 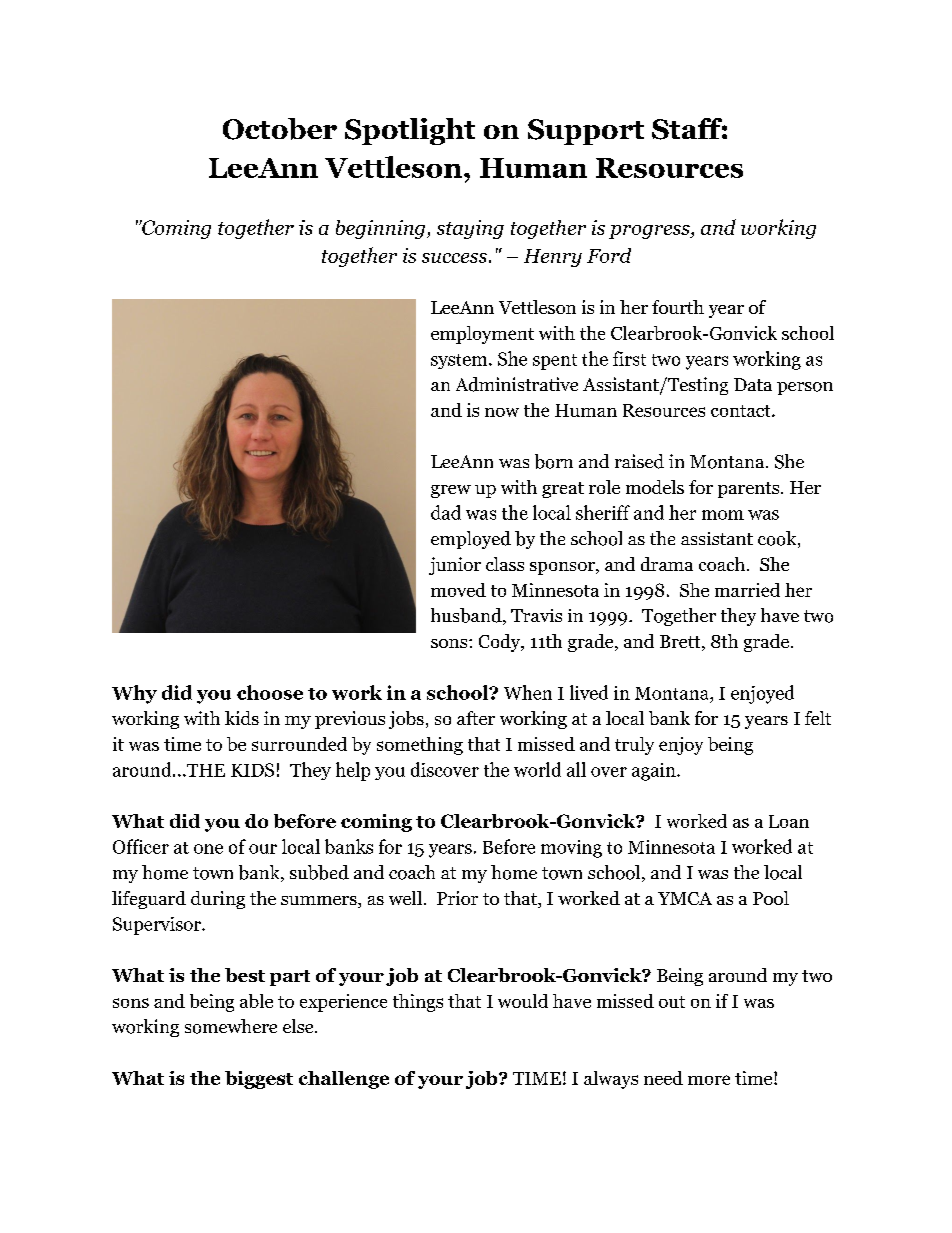 I want to click on Data, so click(x=753, y=384).
